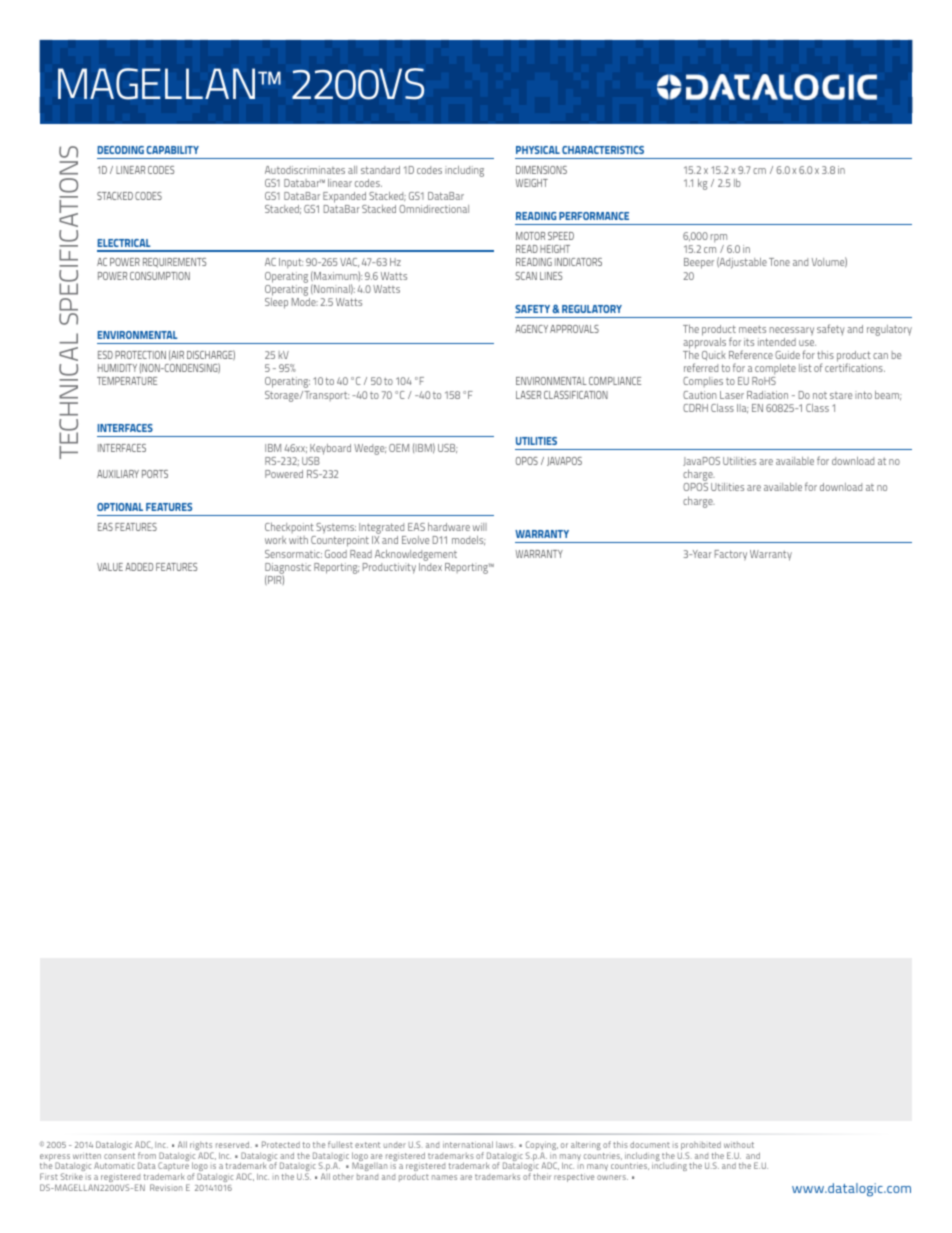 The image size is (952, 1233). Describe the element at coordinates (127, 381) in the image. I see `TEMPERATURE` at that location.
